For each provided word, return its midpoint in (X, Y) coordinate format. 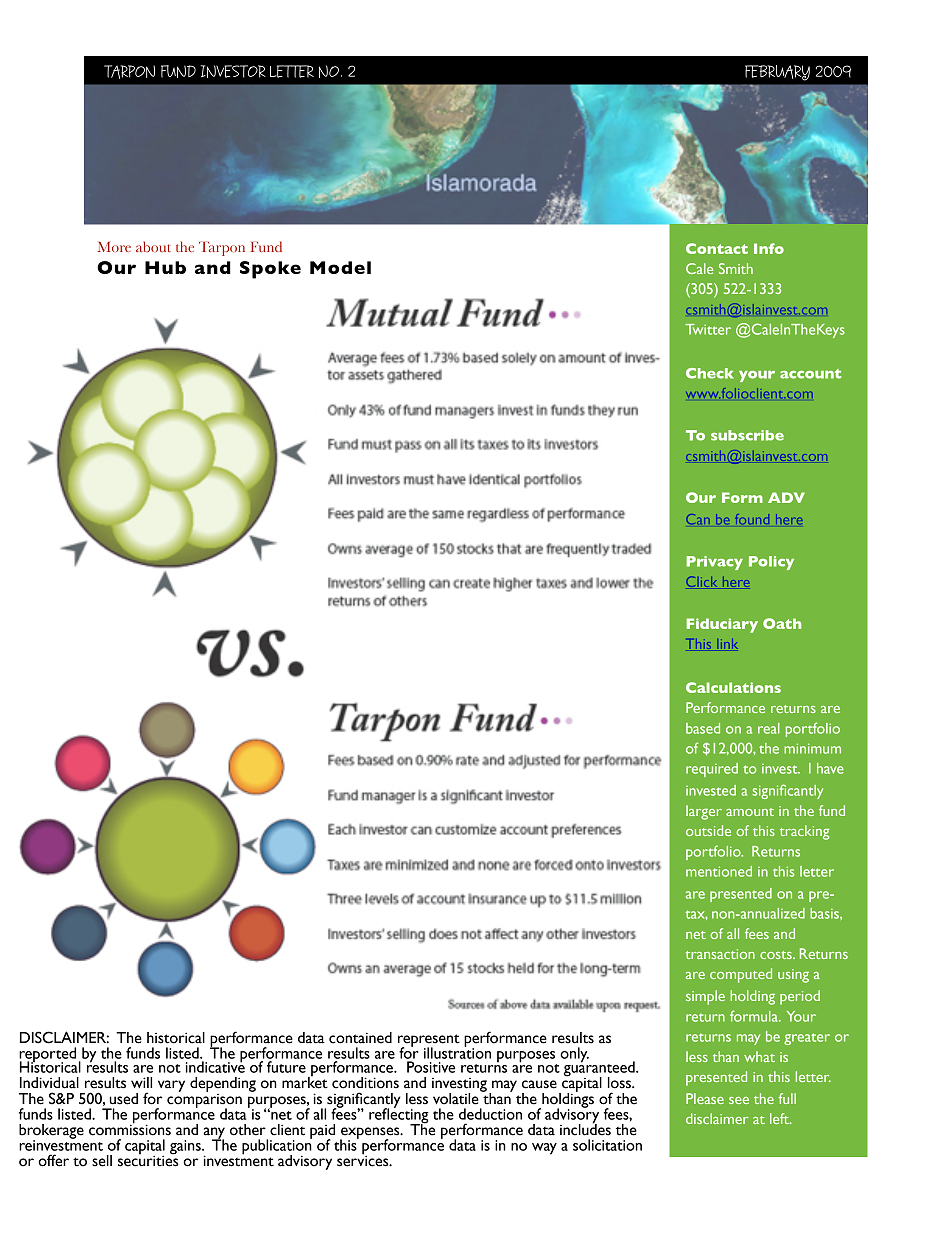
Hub (165, 267)
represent (429, 1041)
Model (340, 267)
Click (702, 581)
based (703, 728)
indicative (215, 1066)
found (752, 519)
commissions (130, 1129)
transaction (720, 954)
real (769, 728)
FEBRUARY (777, 73)
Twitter (708, 329)
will (141, 1082)
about (153, 246)
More (114, 247)
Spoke (270, 270)
